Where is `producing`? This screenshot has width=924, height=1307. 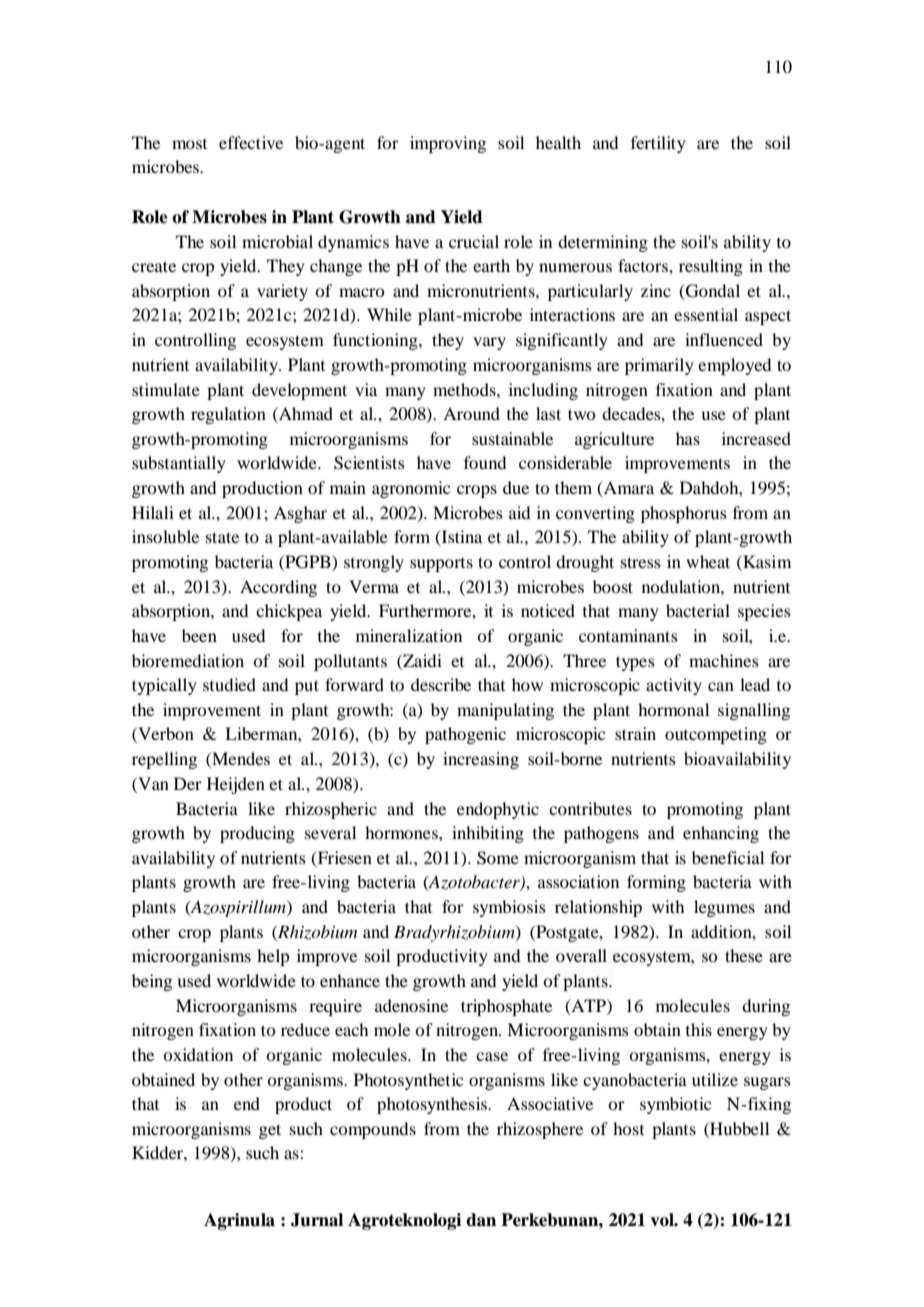
producing is located at coordinates (257, 834).
